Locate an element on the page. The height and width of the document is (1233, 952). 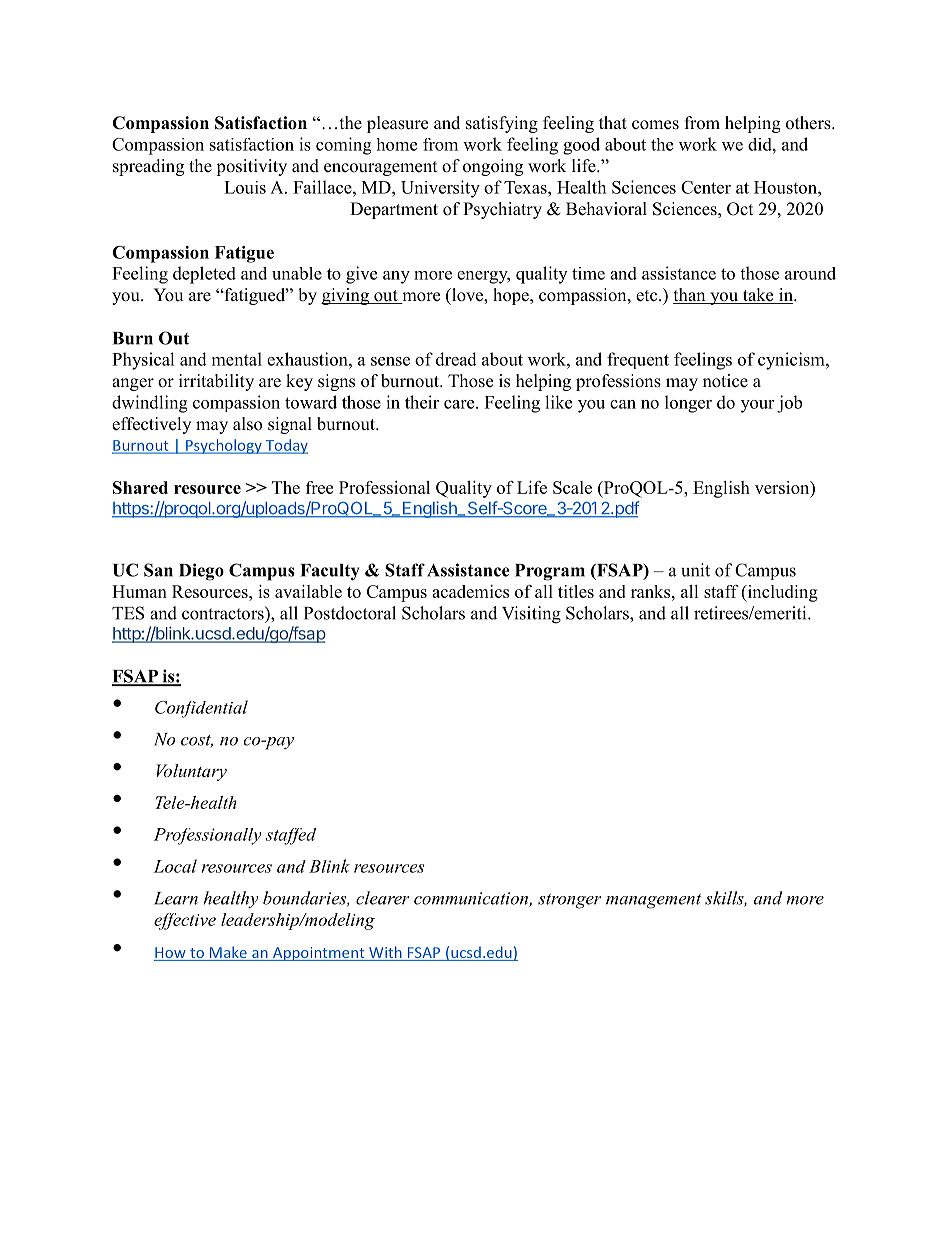
Center is located at coordinates (706, 187).
